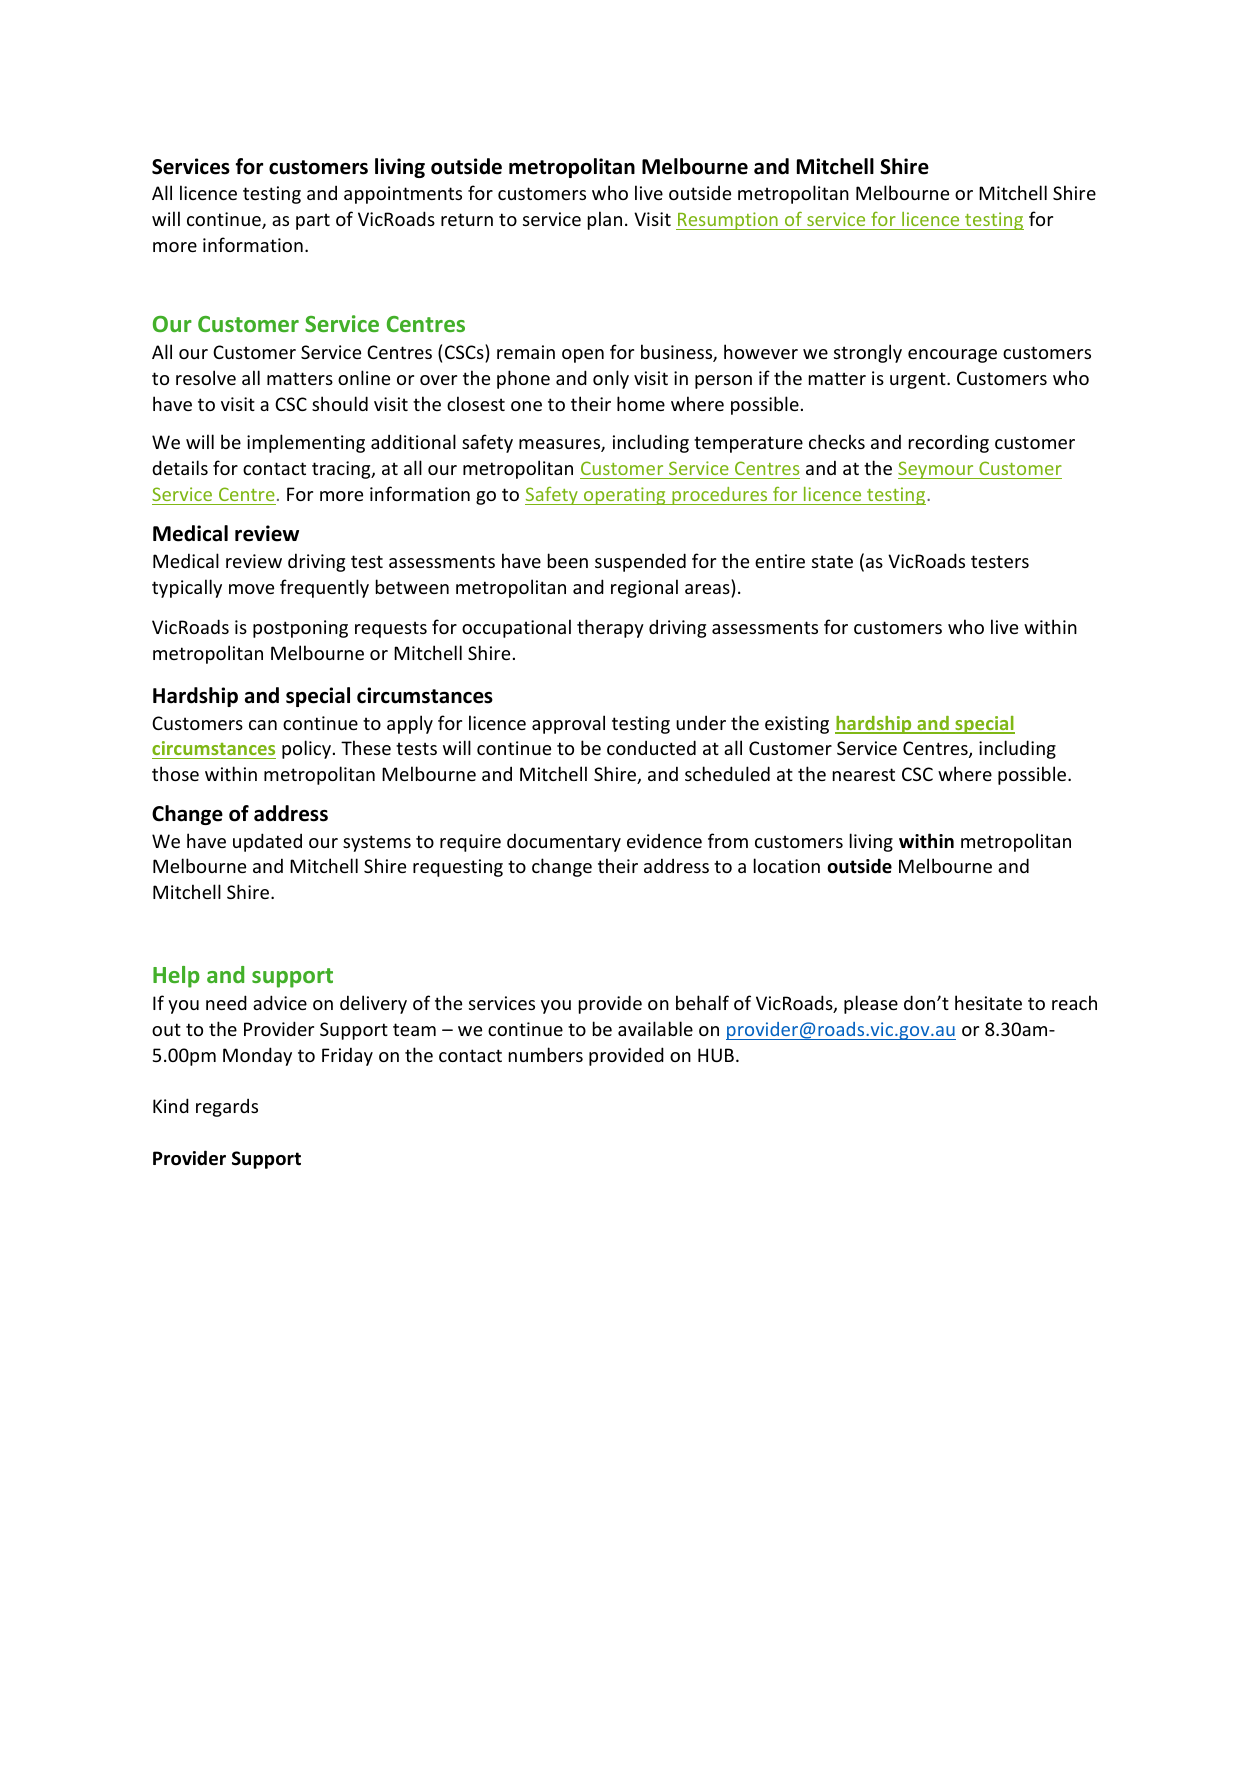  Describe the element at coordinates (949, 443) in the page. I see `recording` at that location.
